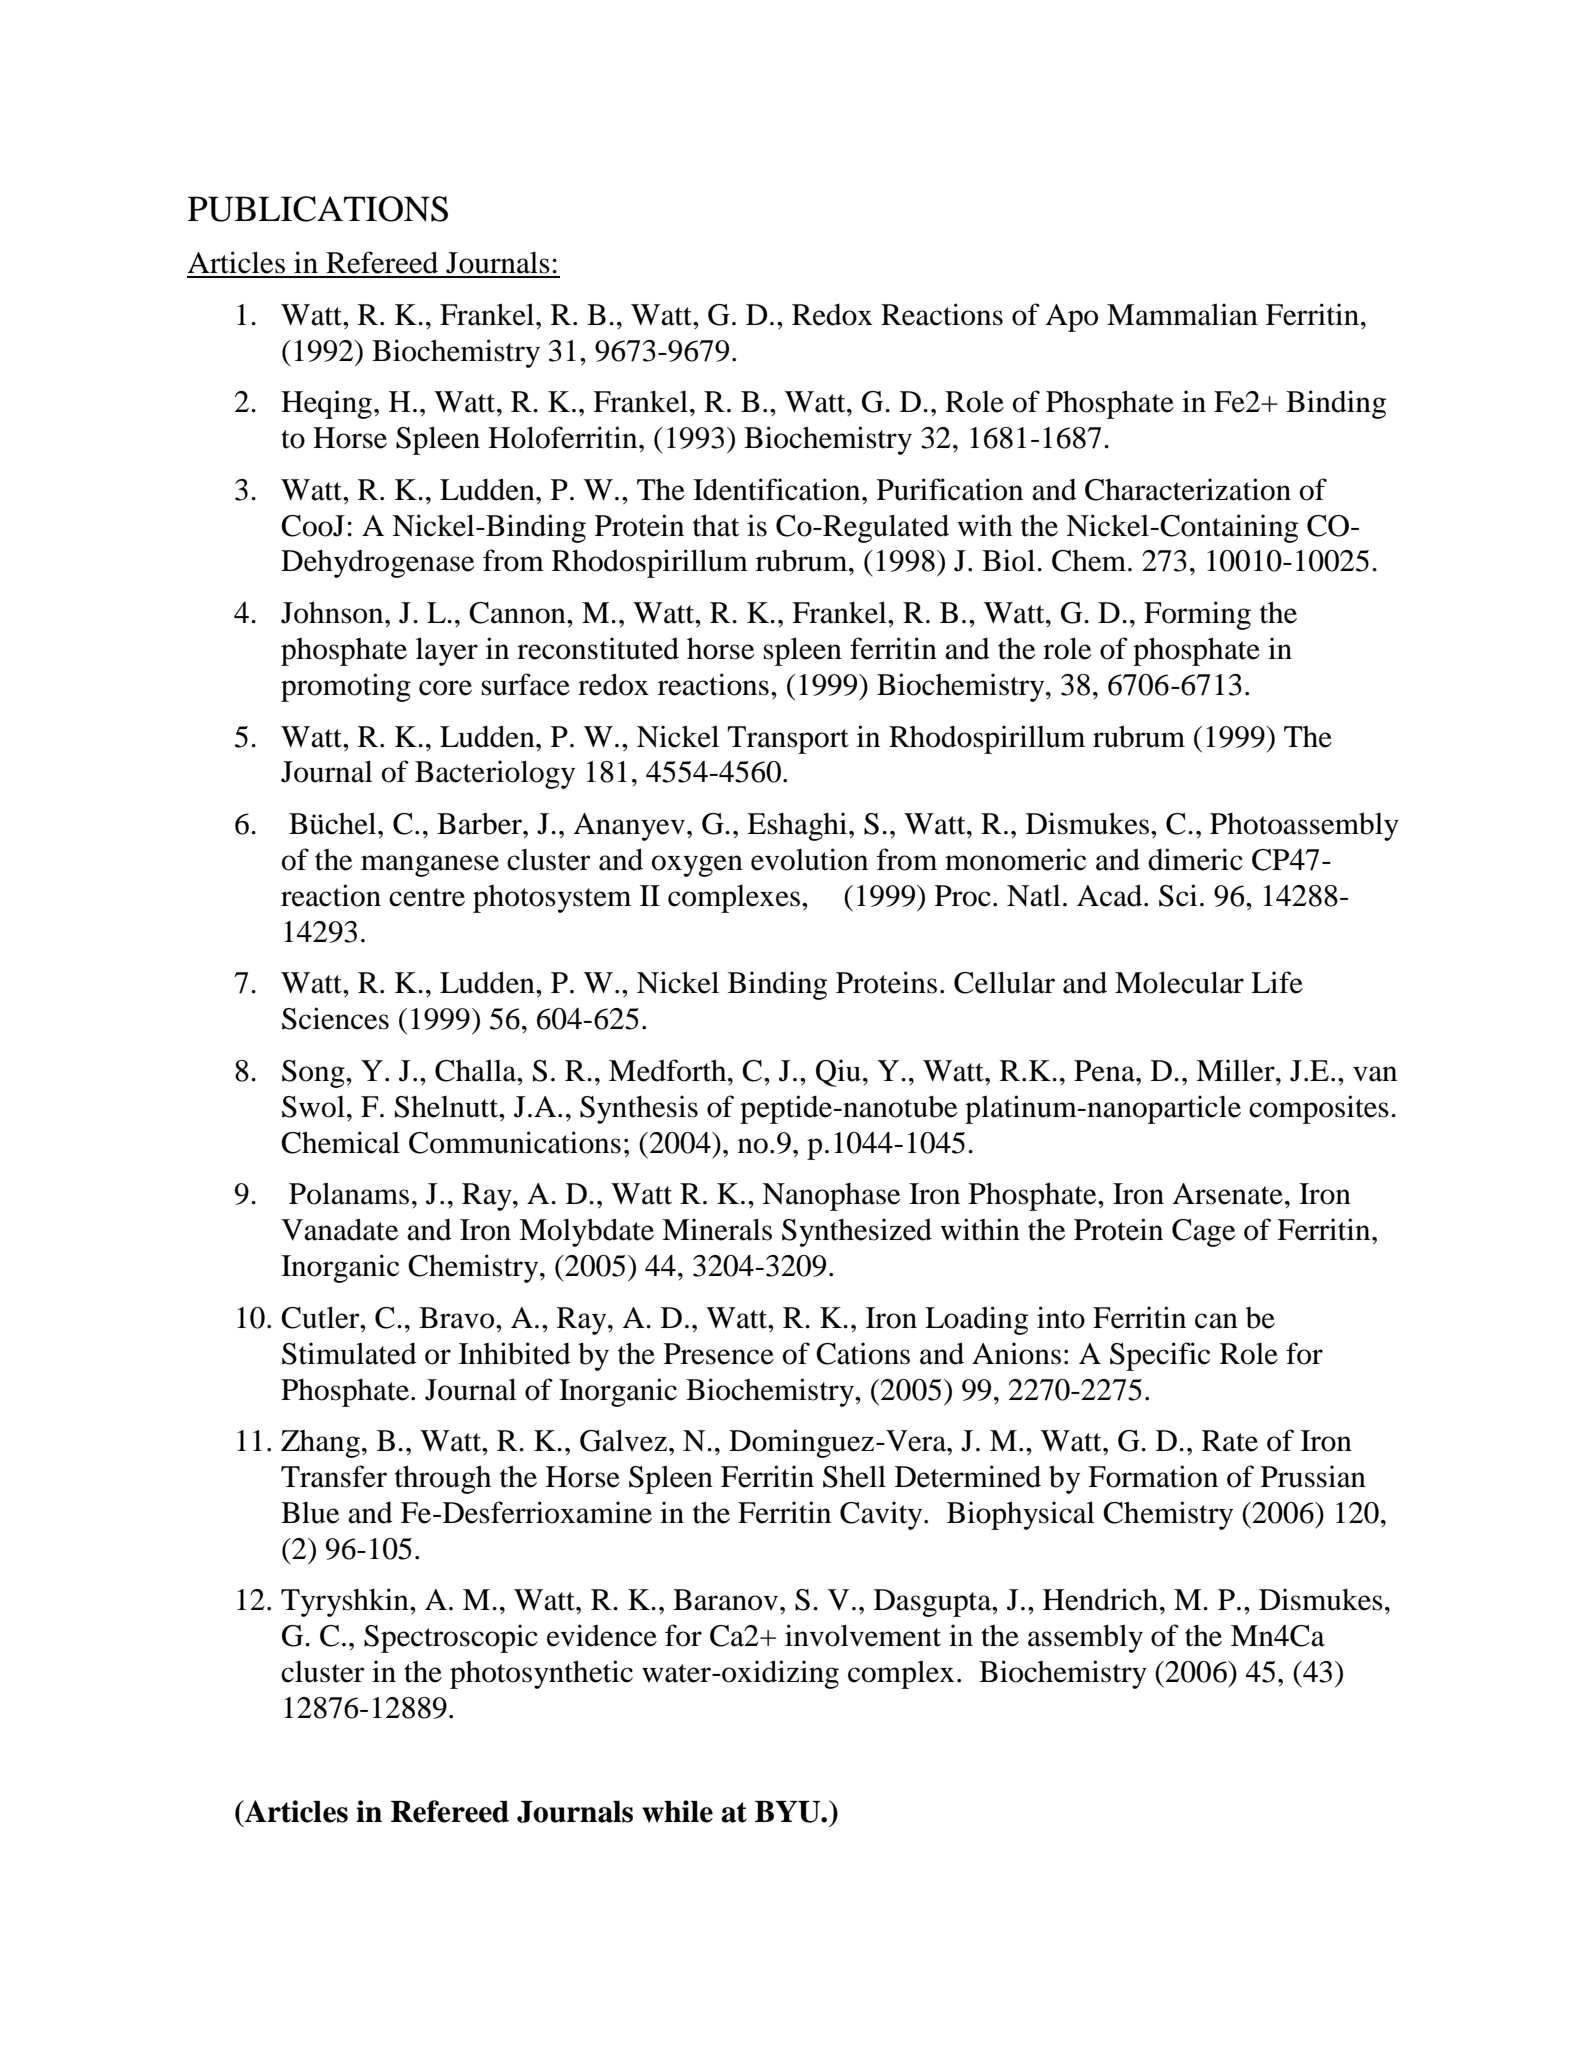  I want to click on Challa, so click(477, 1070).
